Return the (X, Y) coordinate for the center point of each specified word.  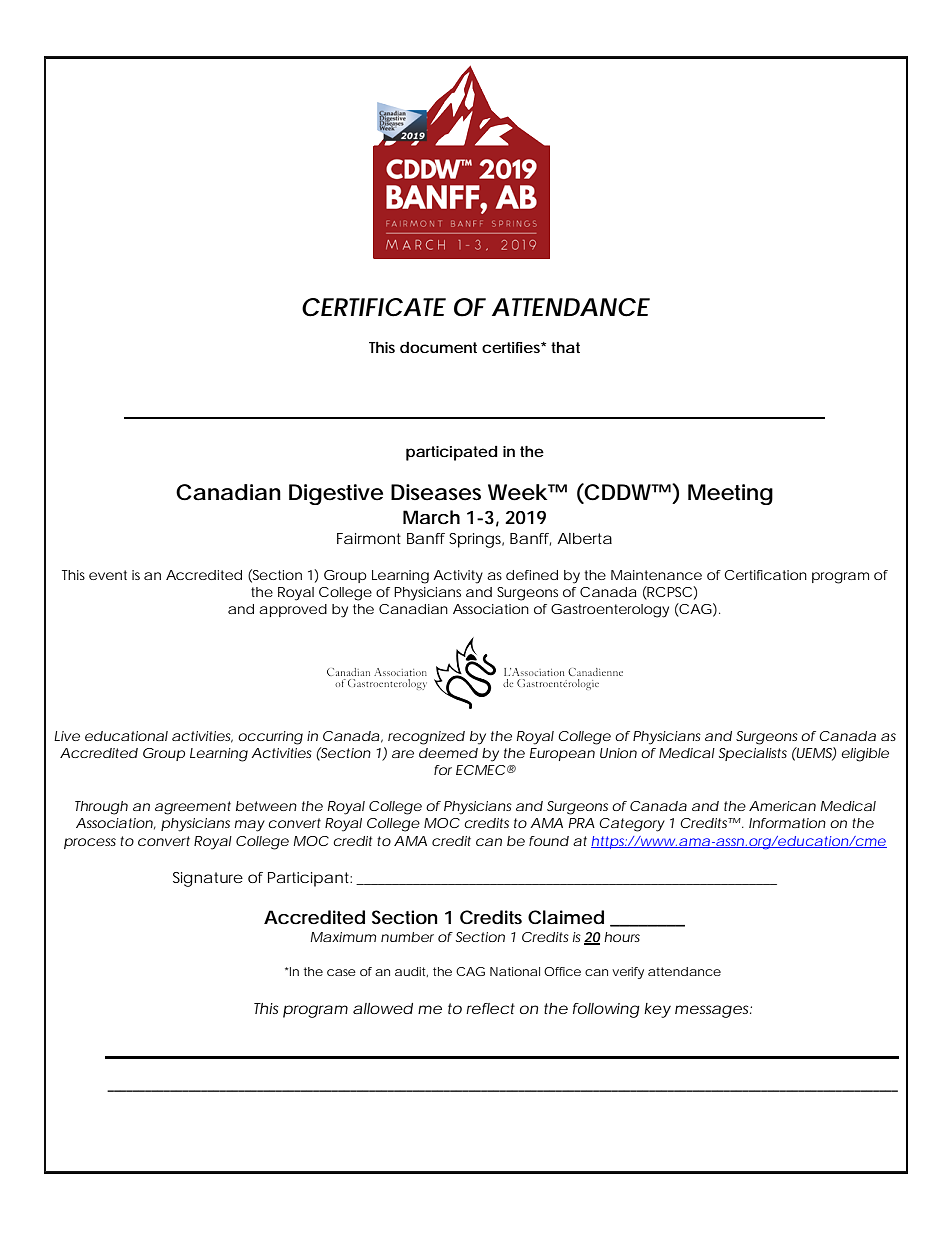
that (565, 347)
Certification (766, 575)
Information (787, 823)
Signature (208, 879)
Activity (458, 577)
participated (452, 453)
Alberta (584, 538)
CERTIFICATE (374, 307)
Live (67, 736)
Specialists (753, 754)
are (403, 754)
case (341, 972)
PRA (582, 823)
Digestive (336, 494)
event (108, 575)
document (438, 347)
